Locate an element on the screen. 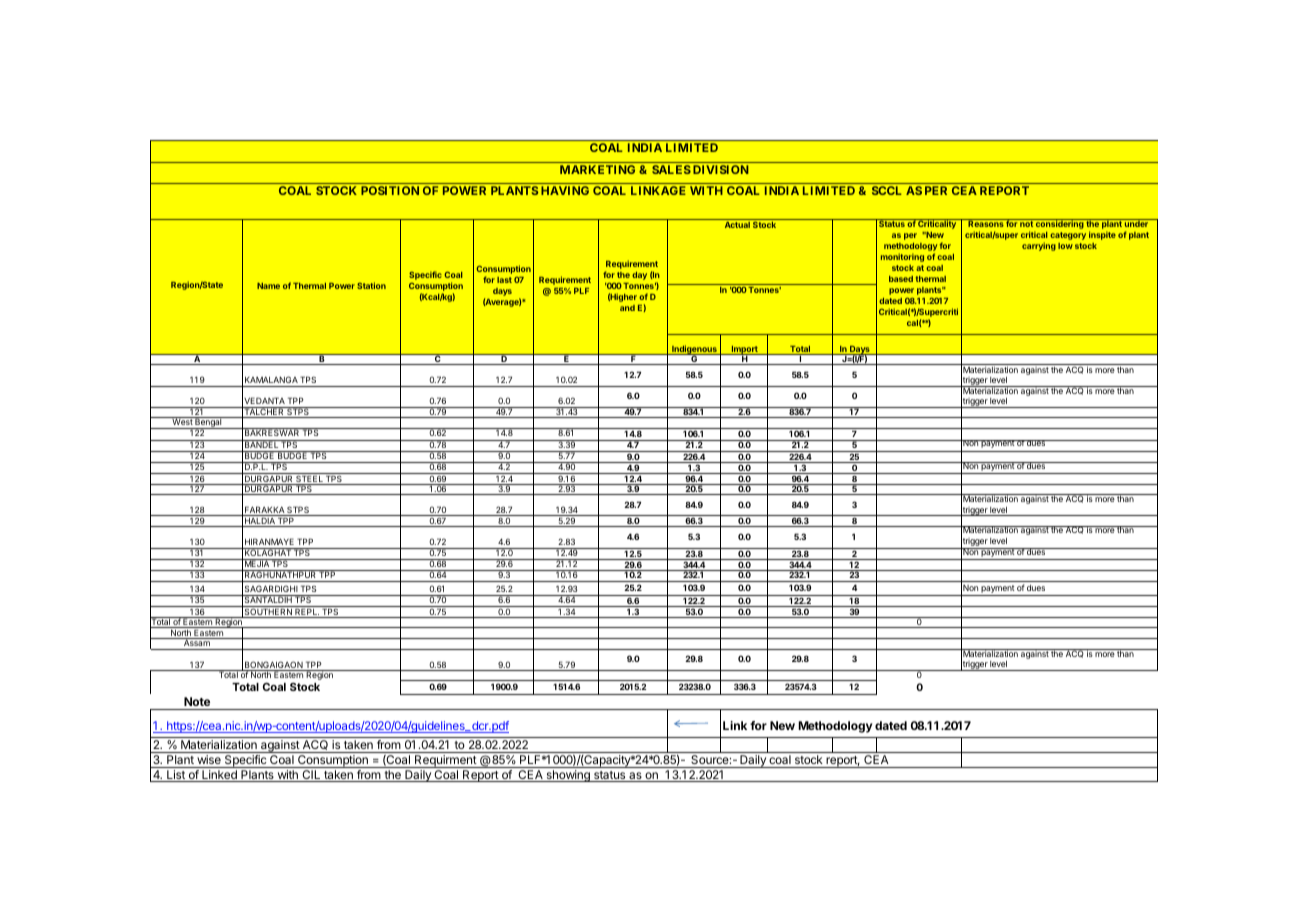  category is located at coordinates (1068, 236).
